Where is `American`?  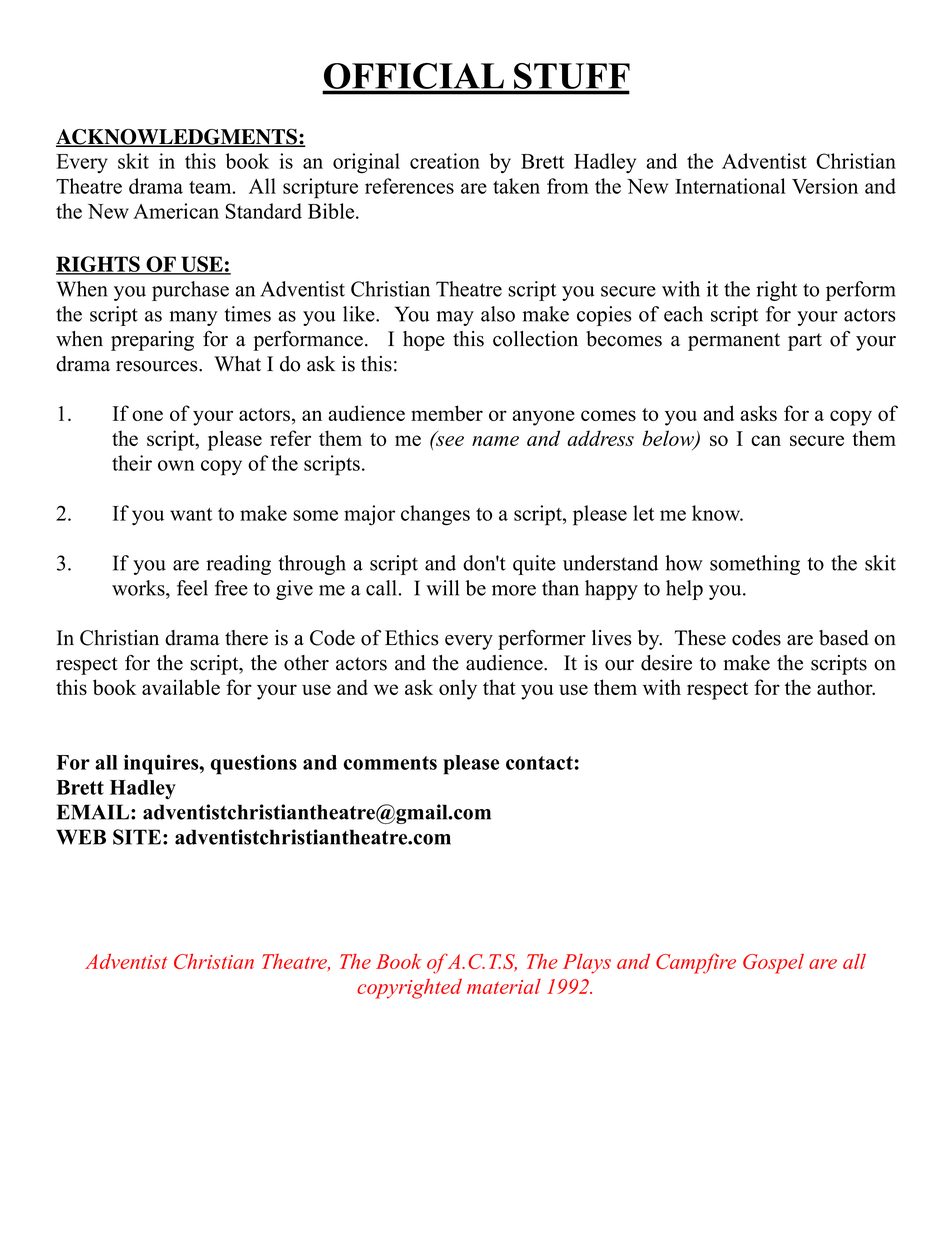
American is located at coordinates (176, 211).
